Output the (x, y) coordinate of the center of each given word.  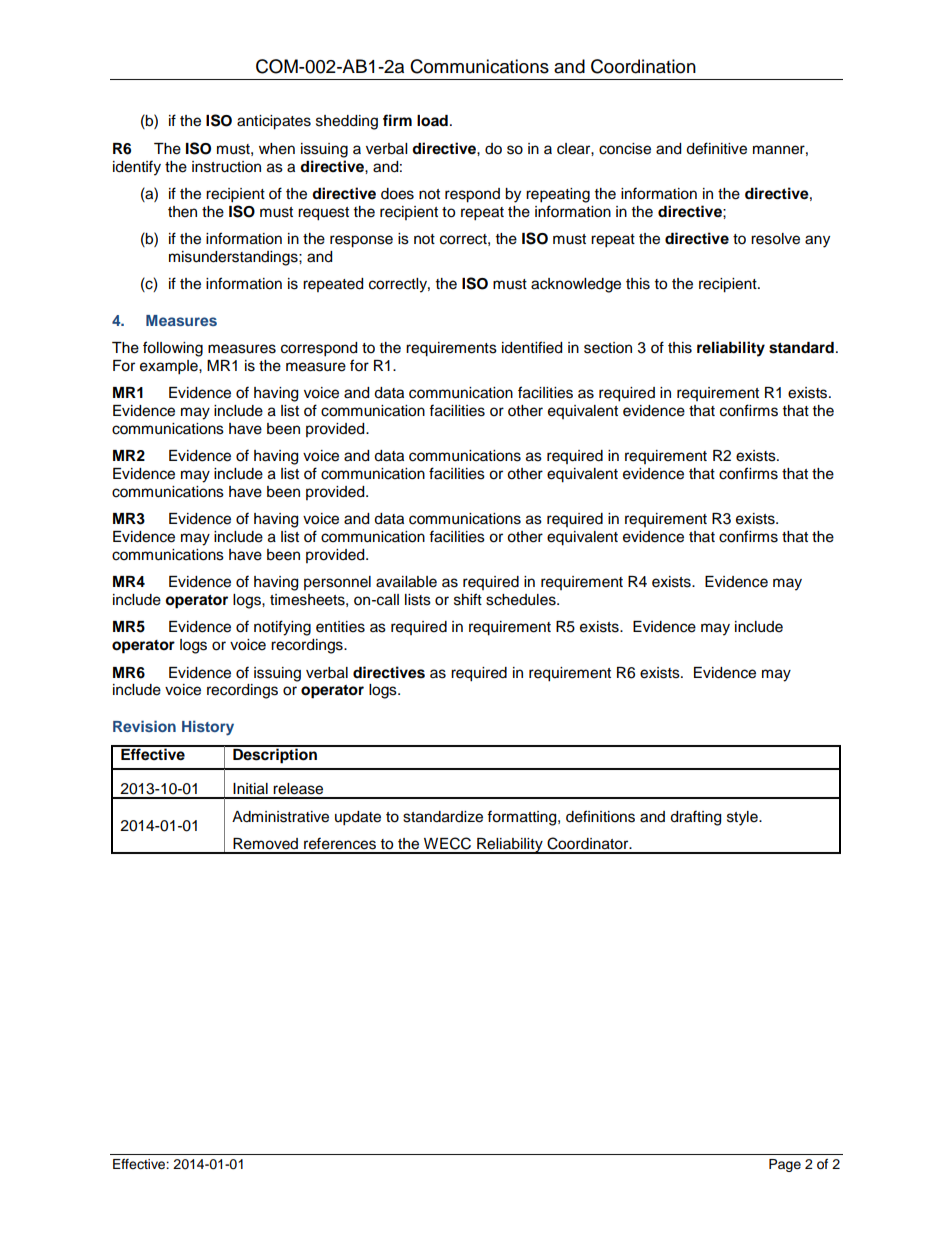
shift (468, 599)
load (432, 121)
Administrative (280, 817)
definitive (716, 148)
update (358, 818)
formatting (523, 818)
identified (532, 347)
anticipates (274, 122)
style (743, 818)
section (608, 348)
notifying (282, 628)
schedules (522, 600)
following (173, 349)
